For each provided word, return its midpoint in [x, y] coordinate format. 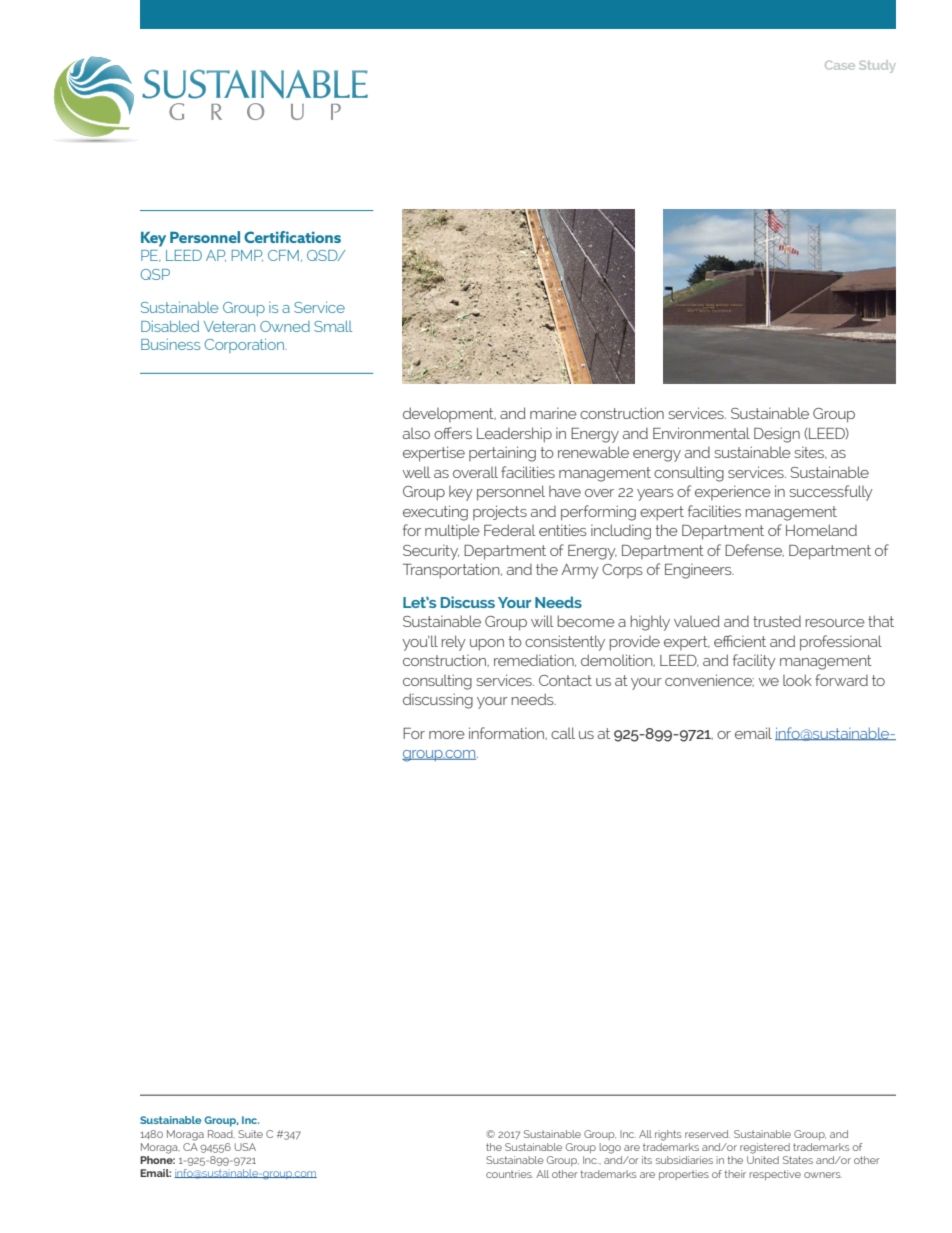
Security [431, 552]
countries [509, 1174]
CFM [283, 255]
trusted [777, 621]
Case [840, 65]
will [542, 621]
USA [245, 1147]
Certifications [292, 237]
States [798, 1160]
